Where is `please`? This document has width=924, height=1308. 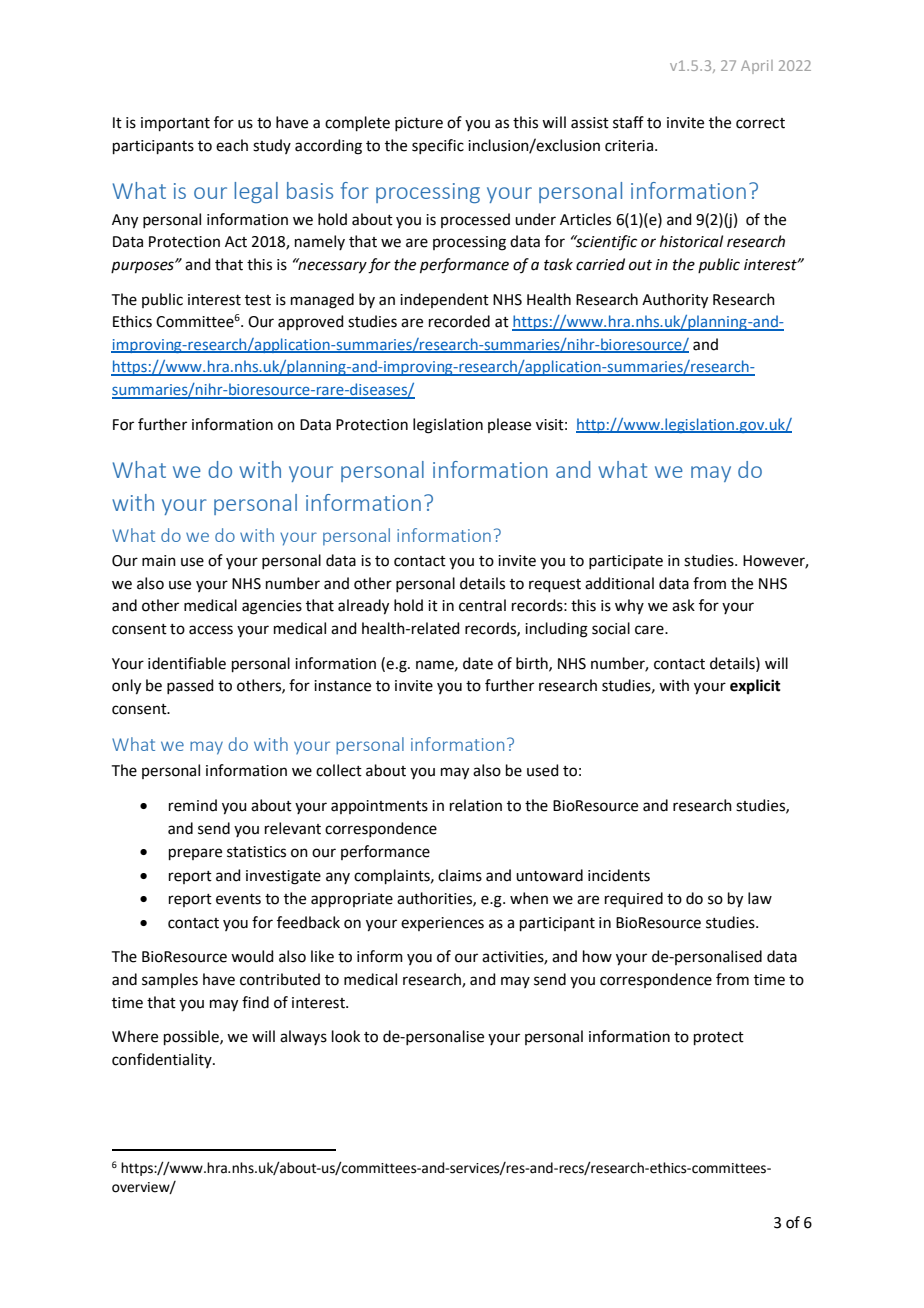
please is located at coordinates (509, 425).
